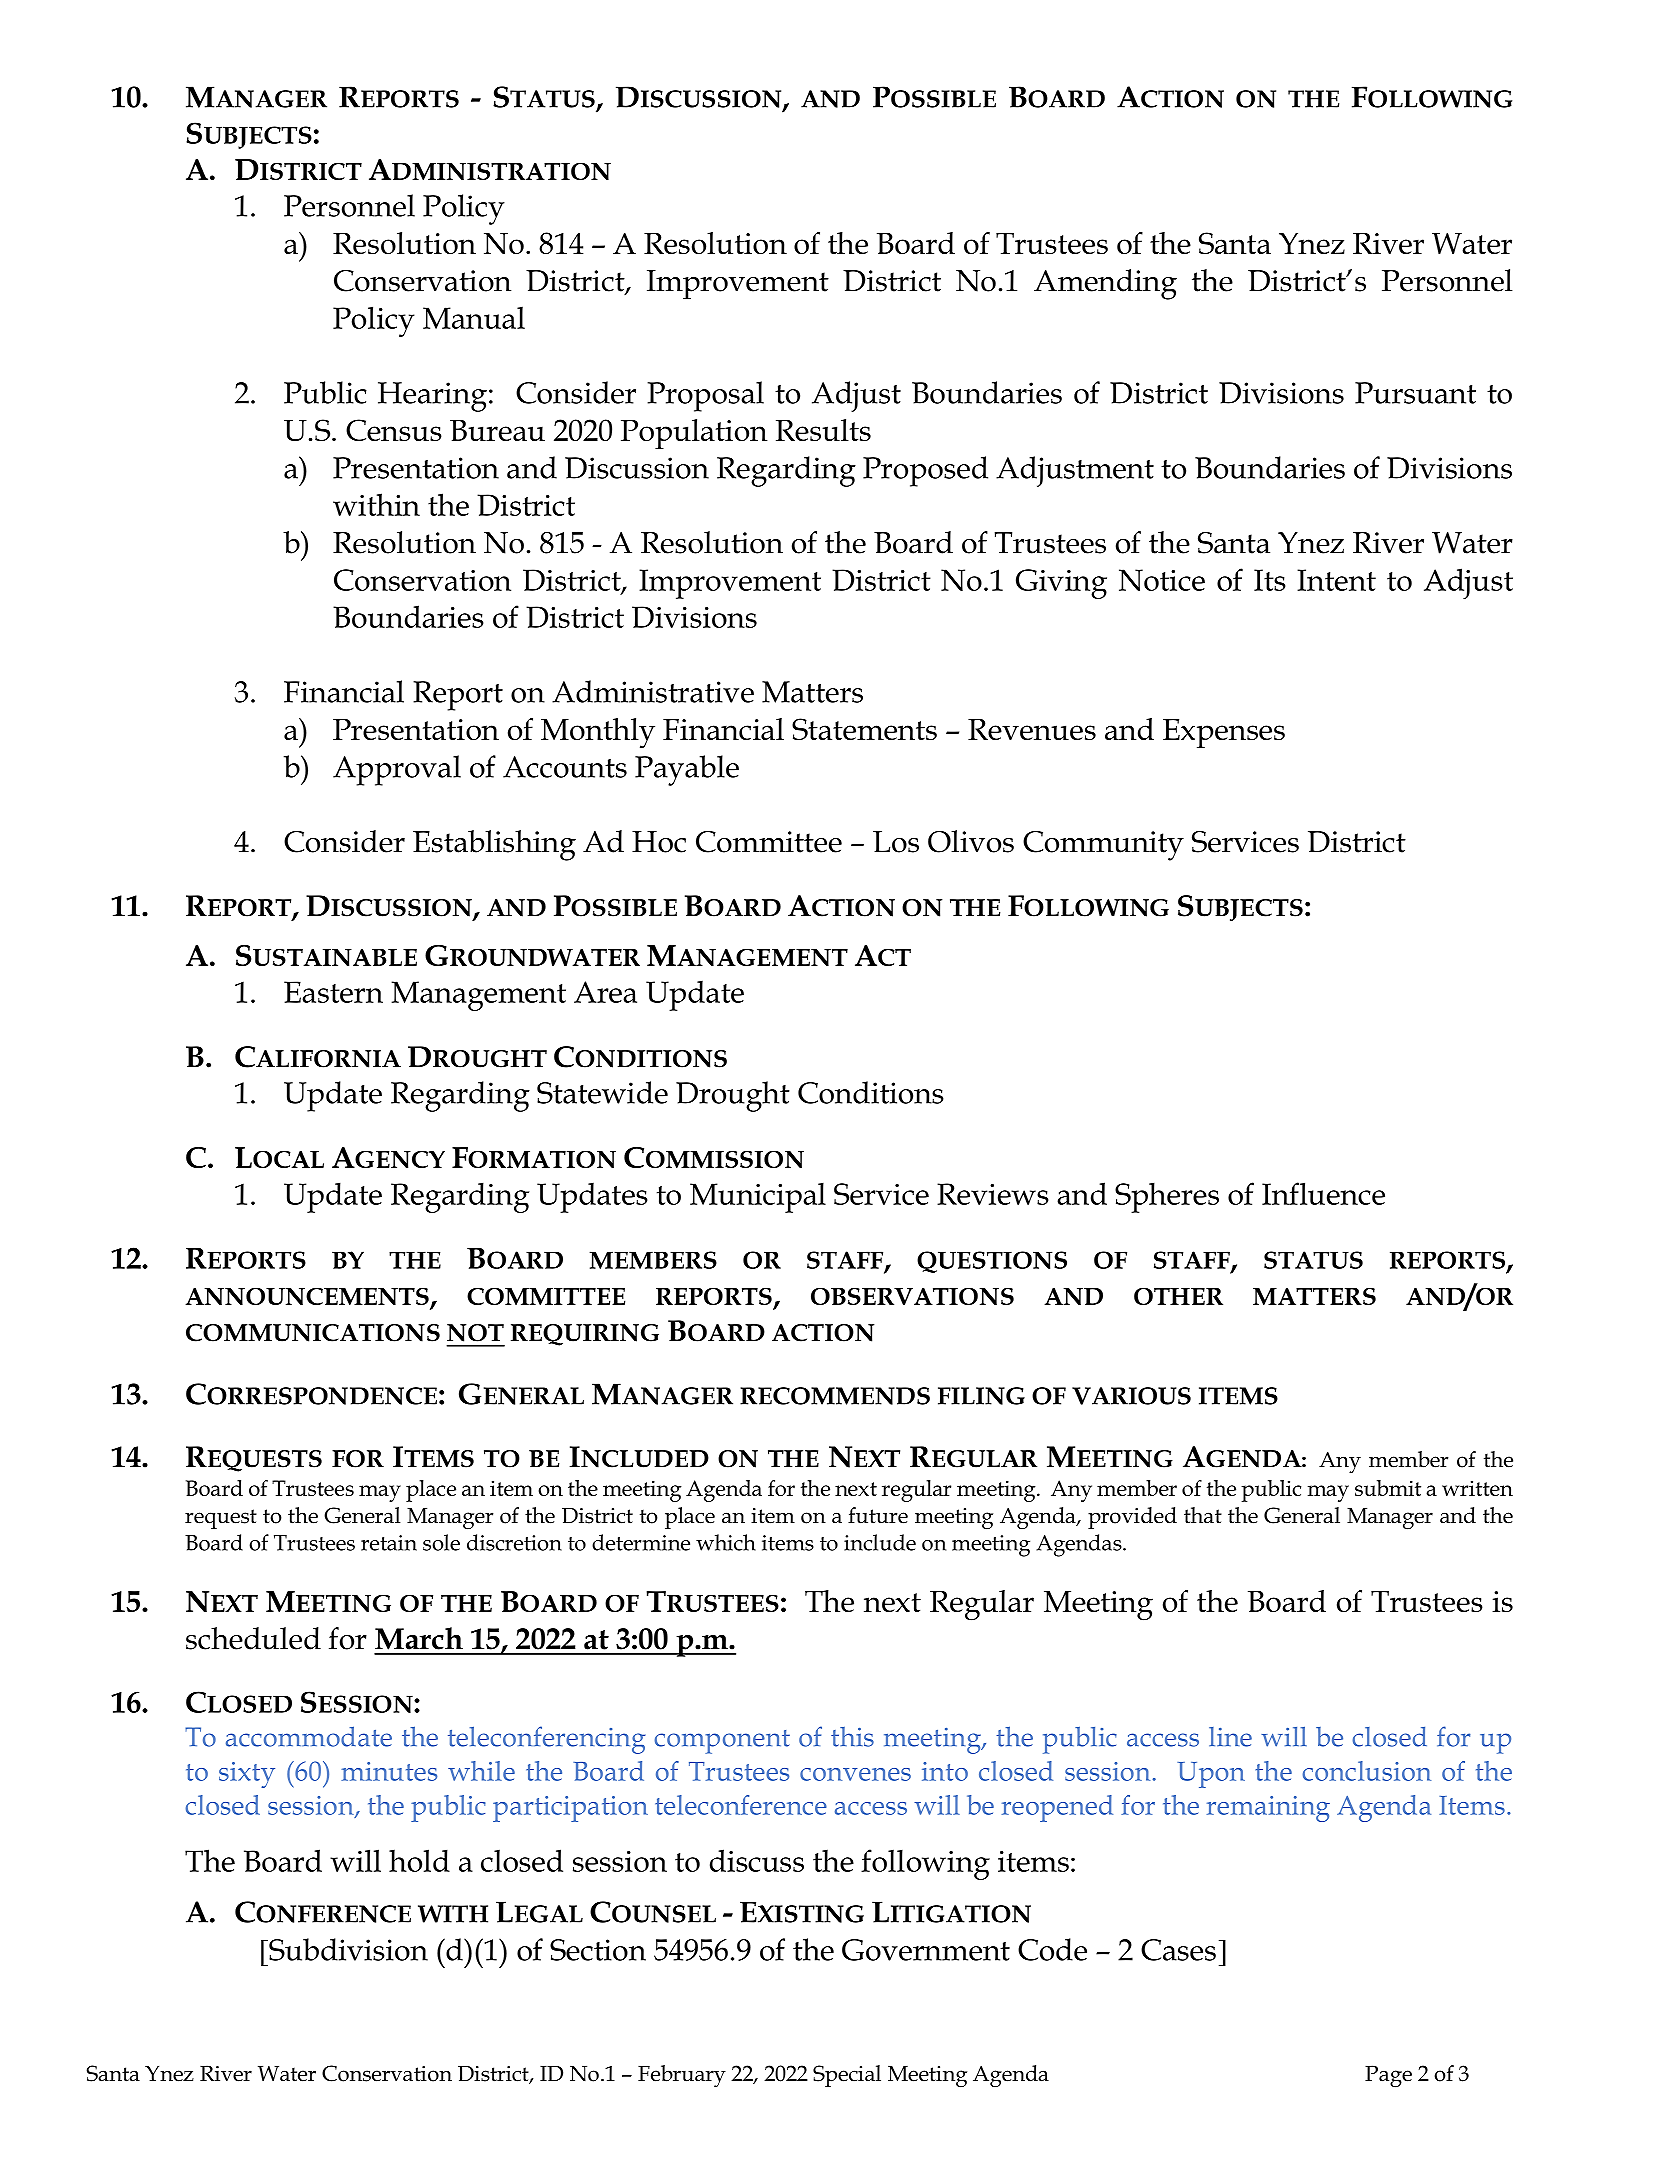 The width and height of the image is (1673, 2166). Describe the element at coordinates (308, 1297) in the image. I see `ANNOUNCEMENTS` at that location.
